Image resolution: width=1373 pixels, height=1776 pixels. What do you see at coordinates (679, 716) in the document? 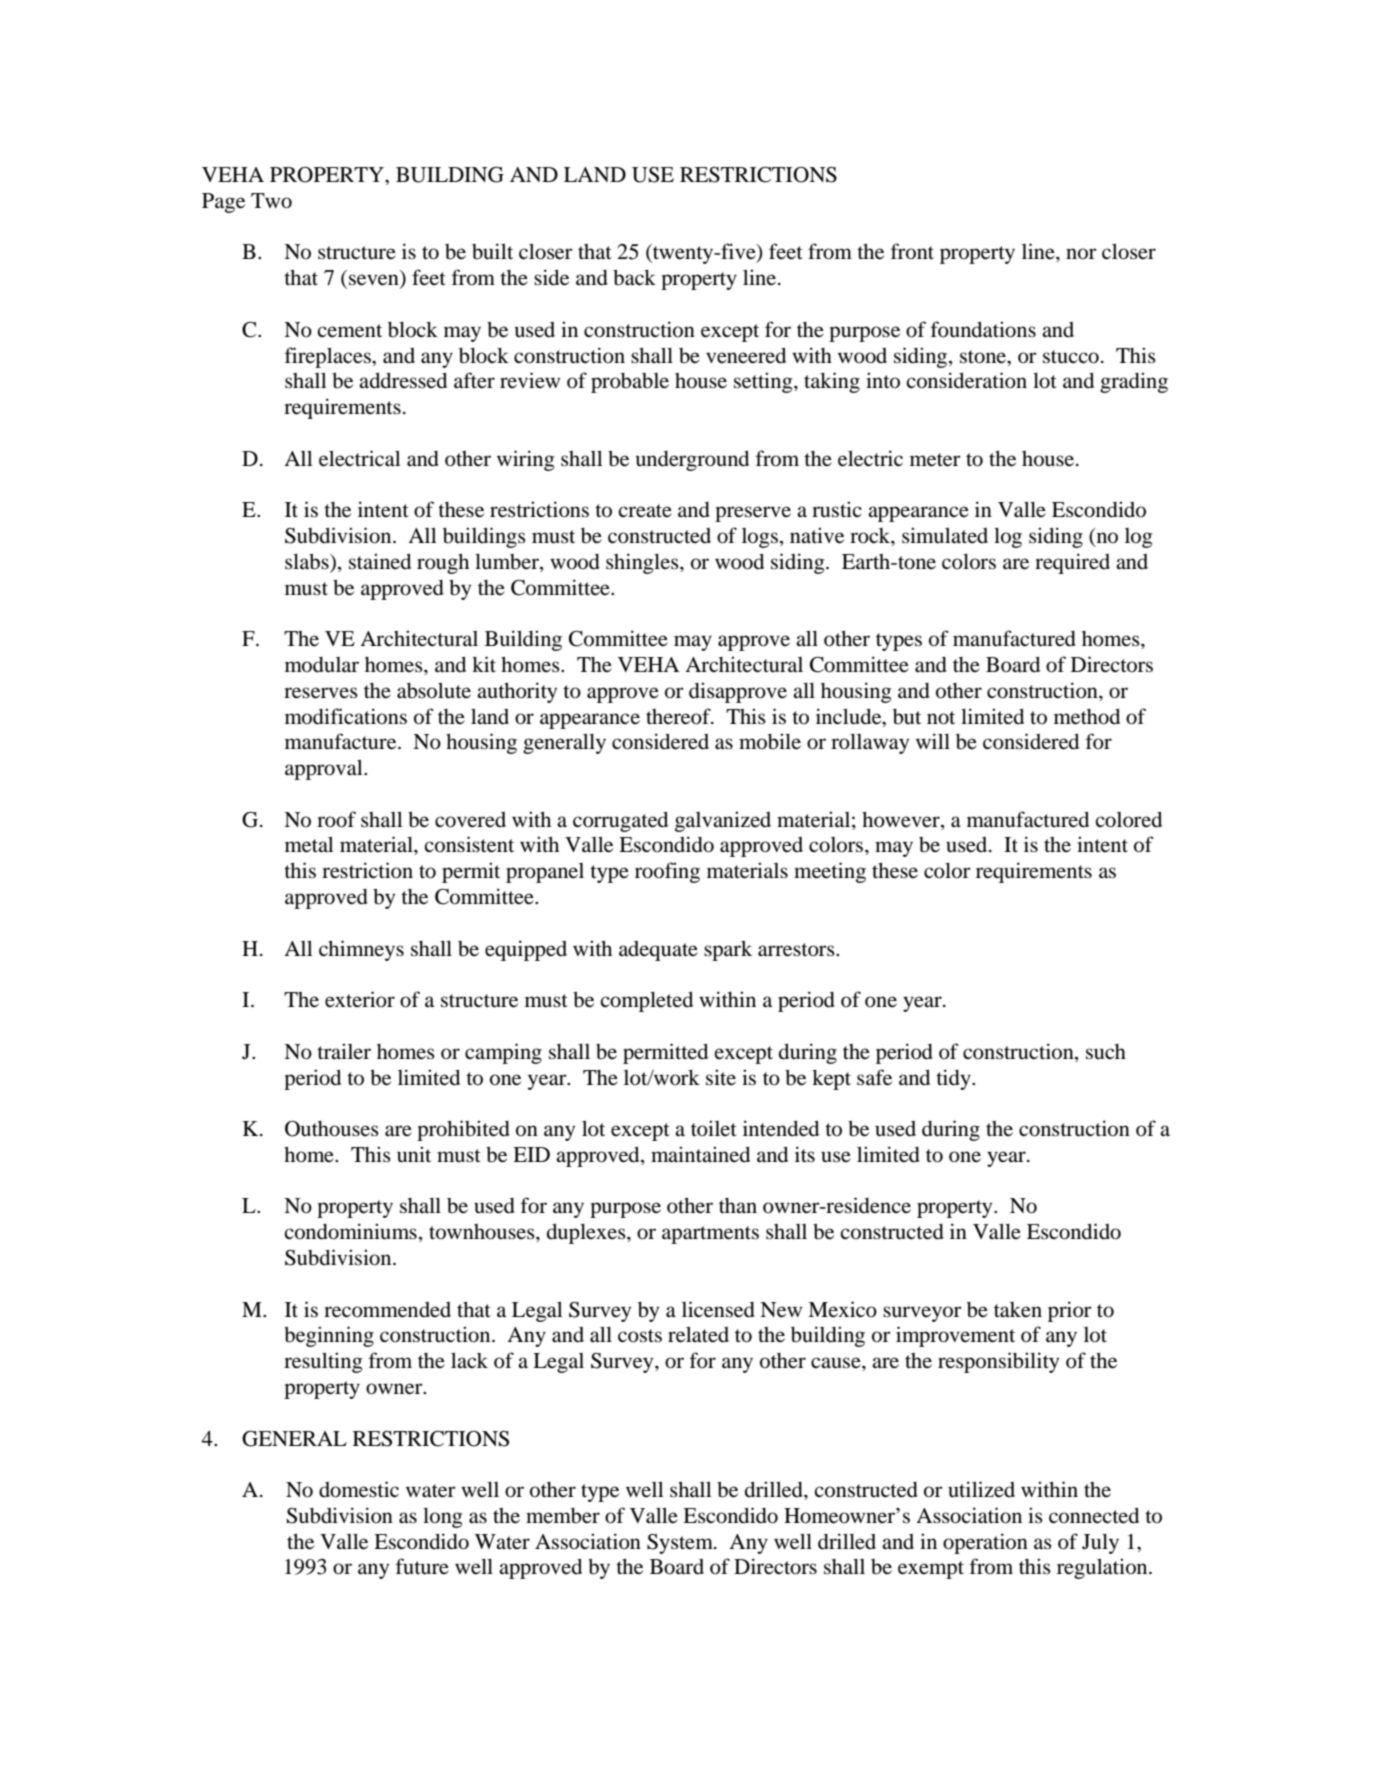
I see `thereof` at bounding box center [679, 716].
